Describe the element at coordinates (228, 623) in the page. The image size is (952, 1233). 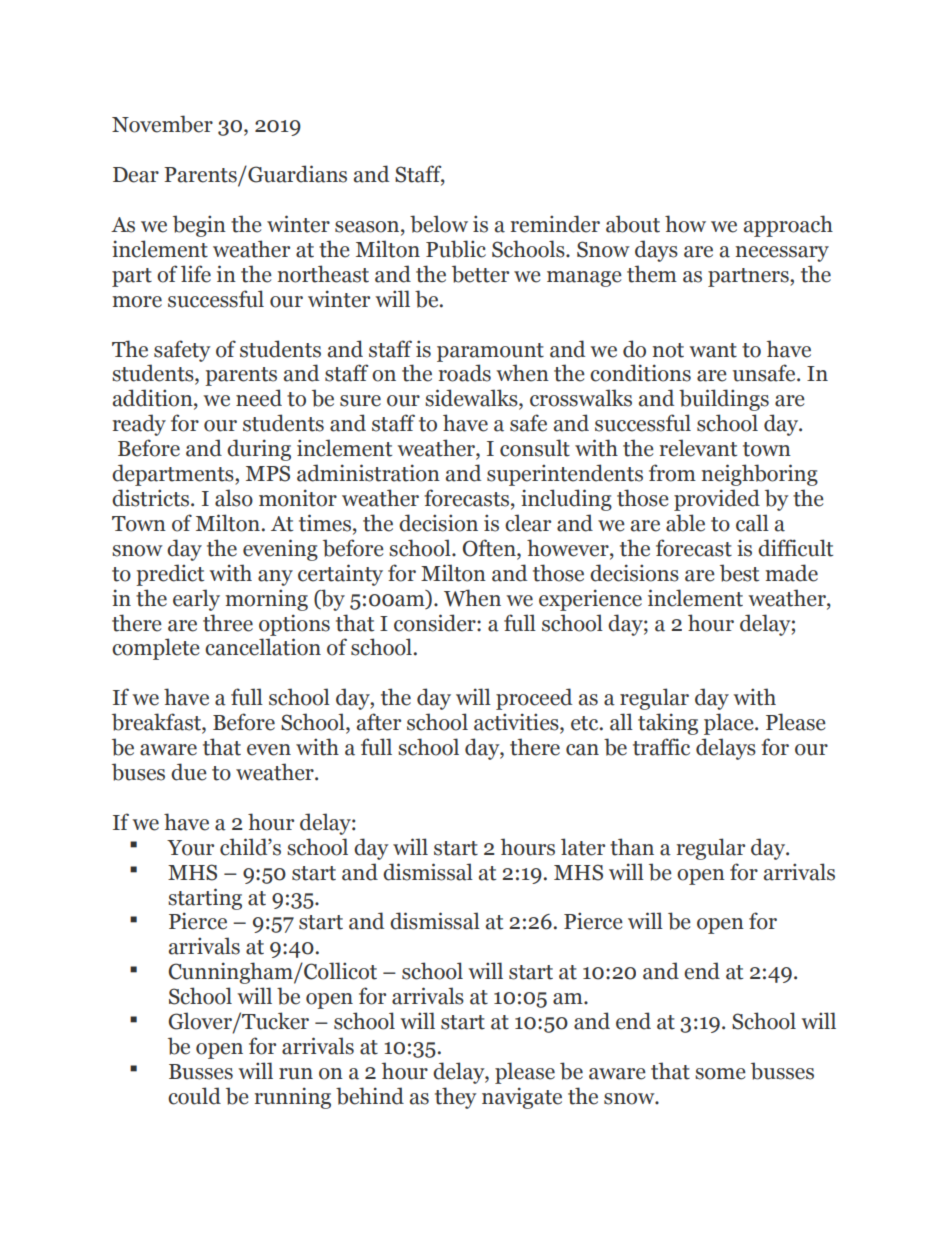
I see `three` at that location.
